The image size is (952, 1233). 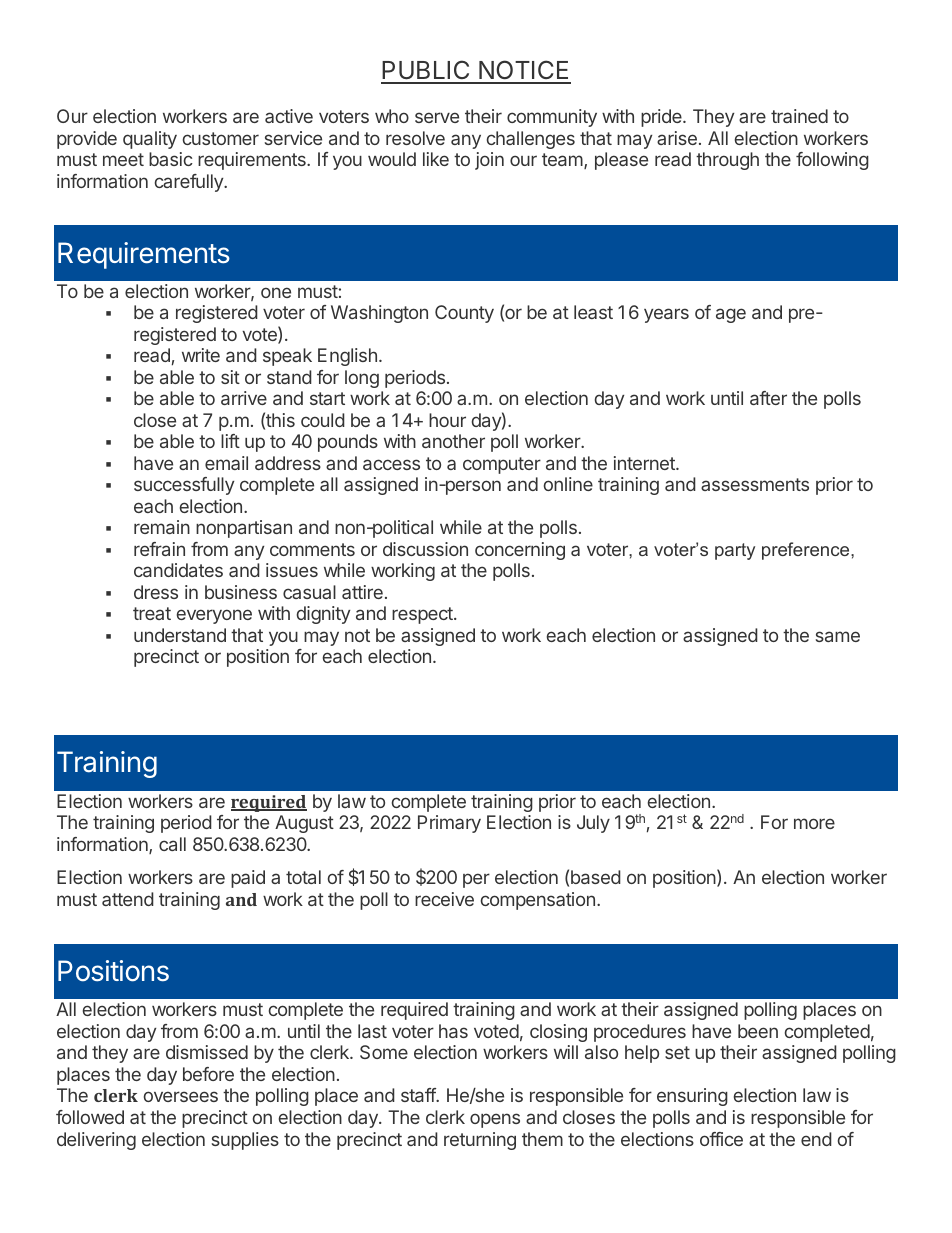 What do you see at coordinates (444, 899) in the page?
I see `receive` at bounding box center [444, 899].
